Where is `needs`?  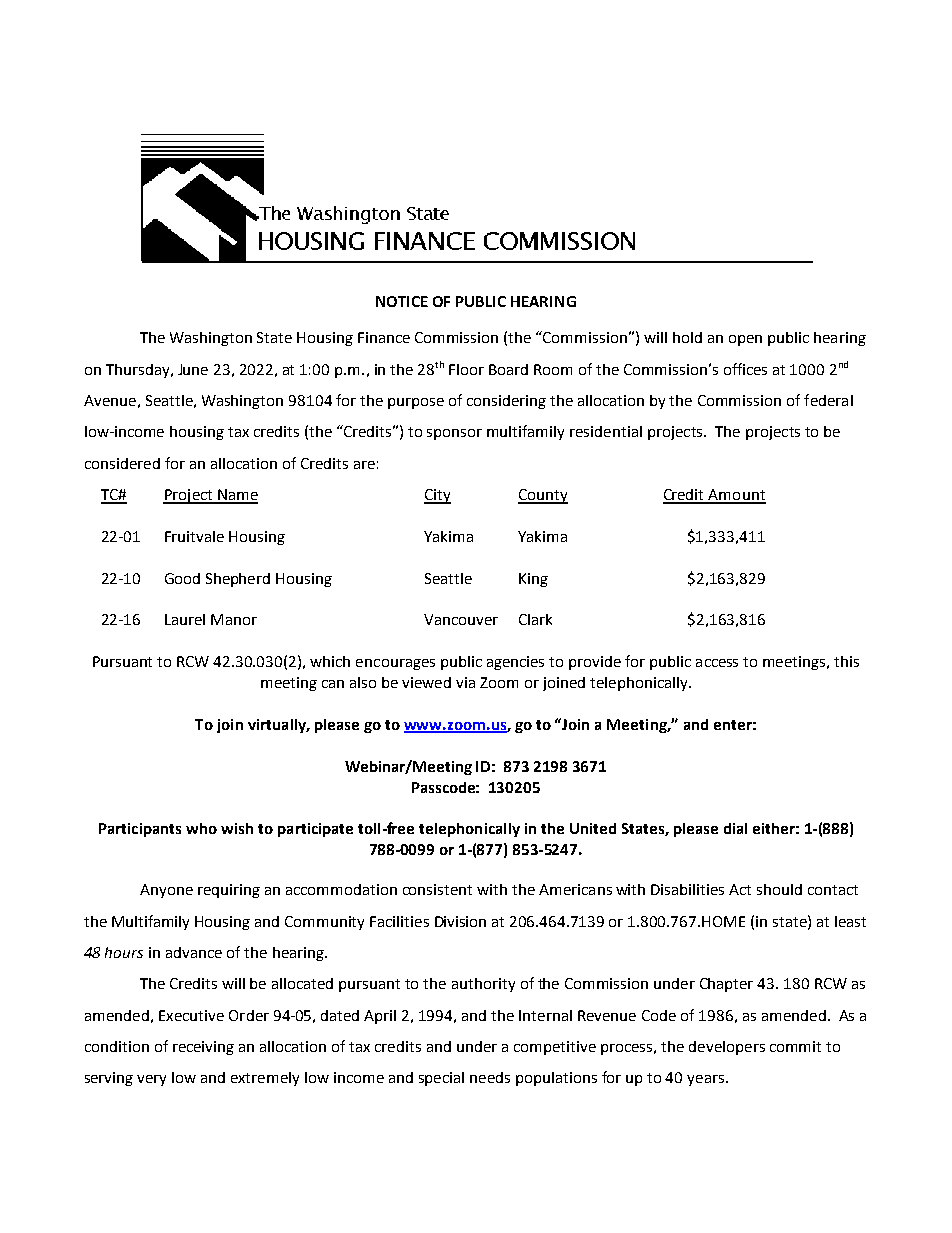
needs is located at coordinates (490, 1077).
